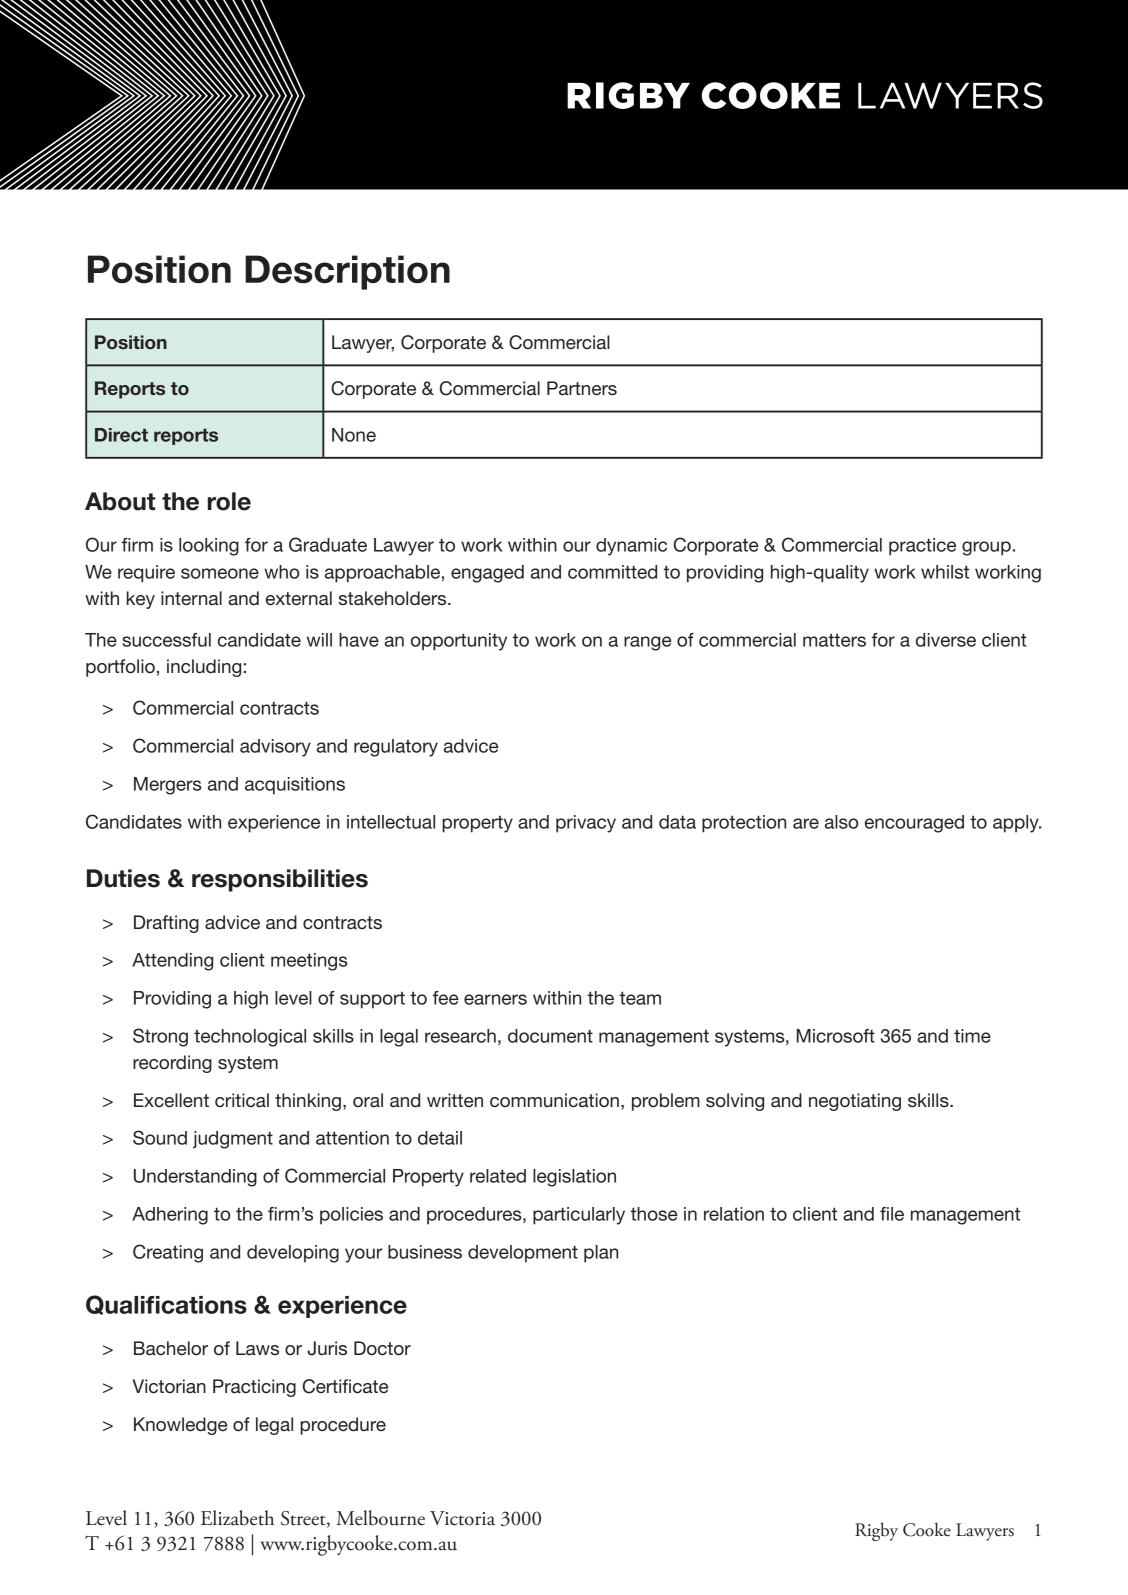 This document has width=1128, height=1595. I want to click on Melbourne, so click(380, 1518).
